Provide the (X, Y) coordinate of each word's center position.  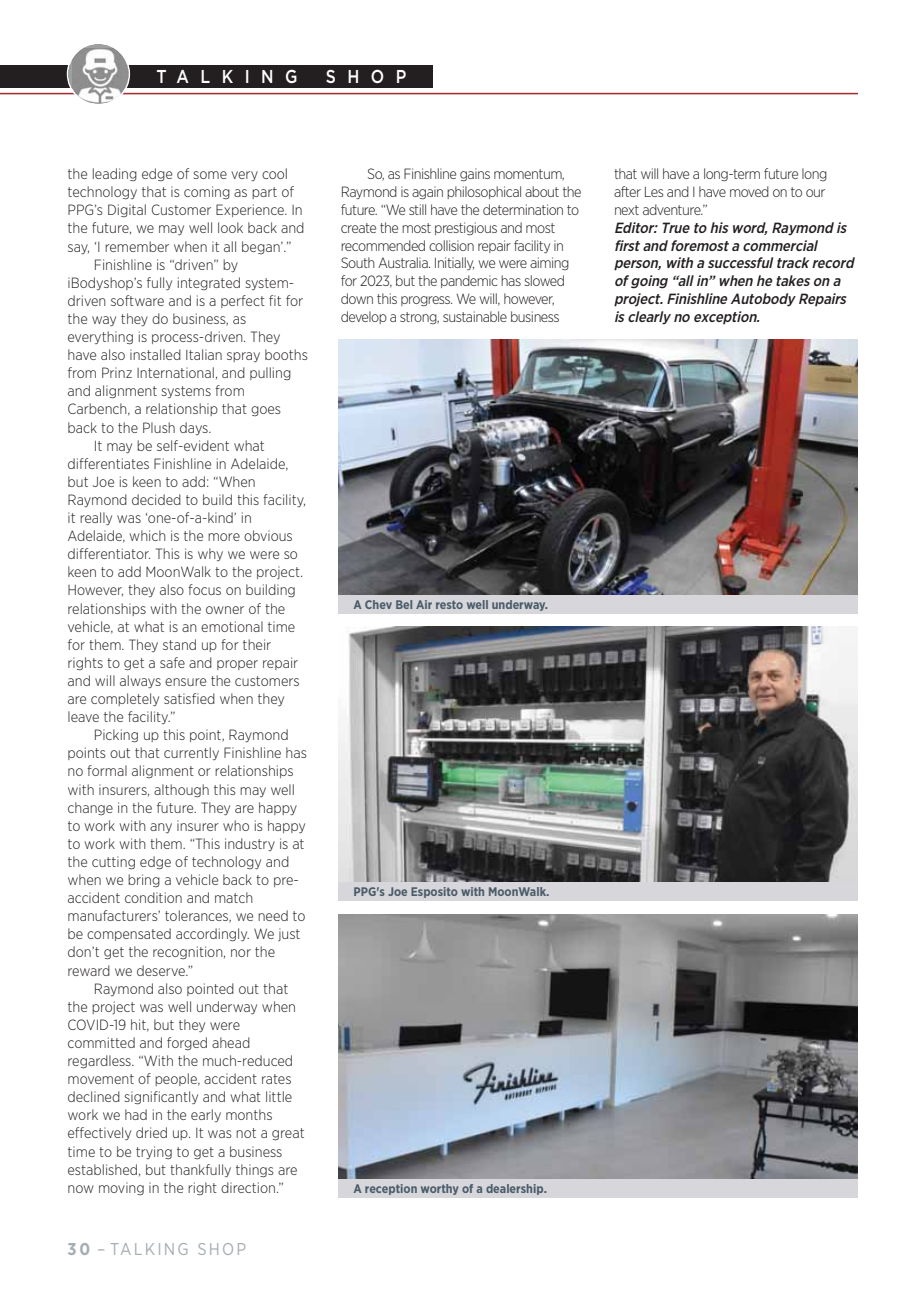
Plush (159, 427)
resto (449, 604)
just (289, 934)
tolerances (198, 916)
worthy (439, 1189)
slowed (544, 280)
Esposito (434, 892)
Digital (127, 210)
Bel (404, 604)
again (427, 193)
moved (749, 191)
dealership (516, 1189)
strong (419, 318)
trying (154, 1153)
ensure (185, 682)
